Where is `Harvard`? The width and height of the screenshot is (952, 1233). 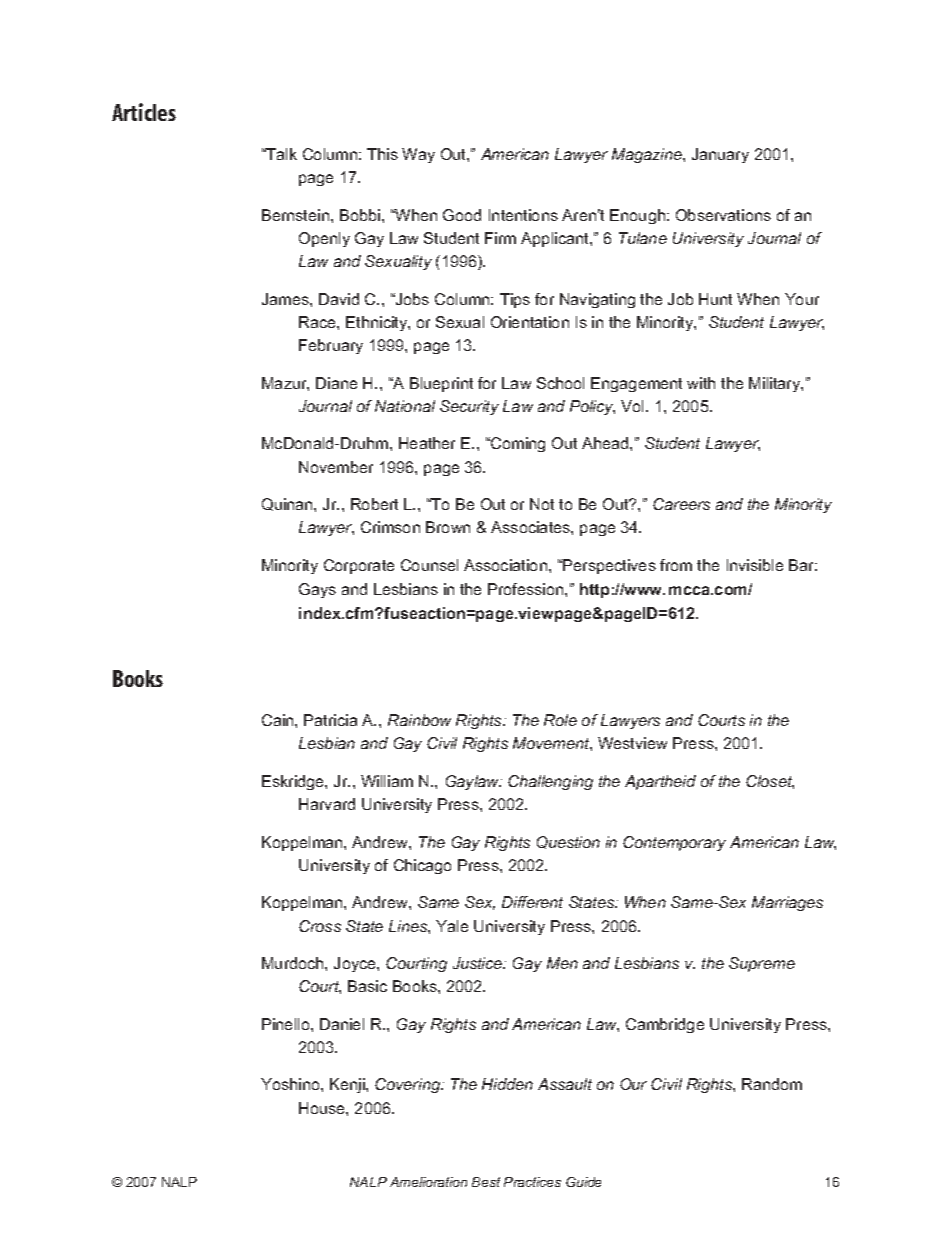 Harvard is located at coordinates (327, 804).
